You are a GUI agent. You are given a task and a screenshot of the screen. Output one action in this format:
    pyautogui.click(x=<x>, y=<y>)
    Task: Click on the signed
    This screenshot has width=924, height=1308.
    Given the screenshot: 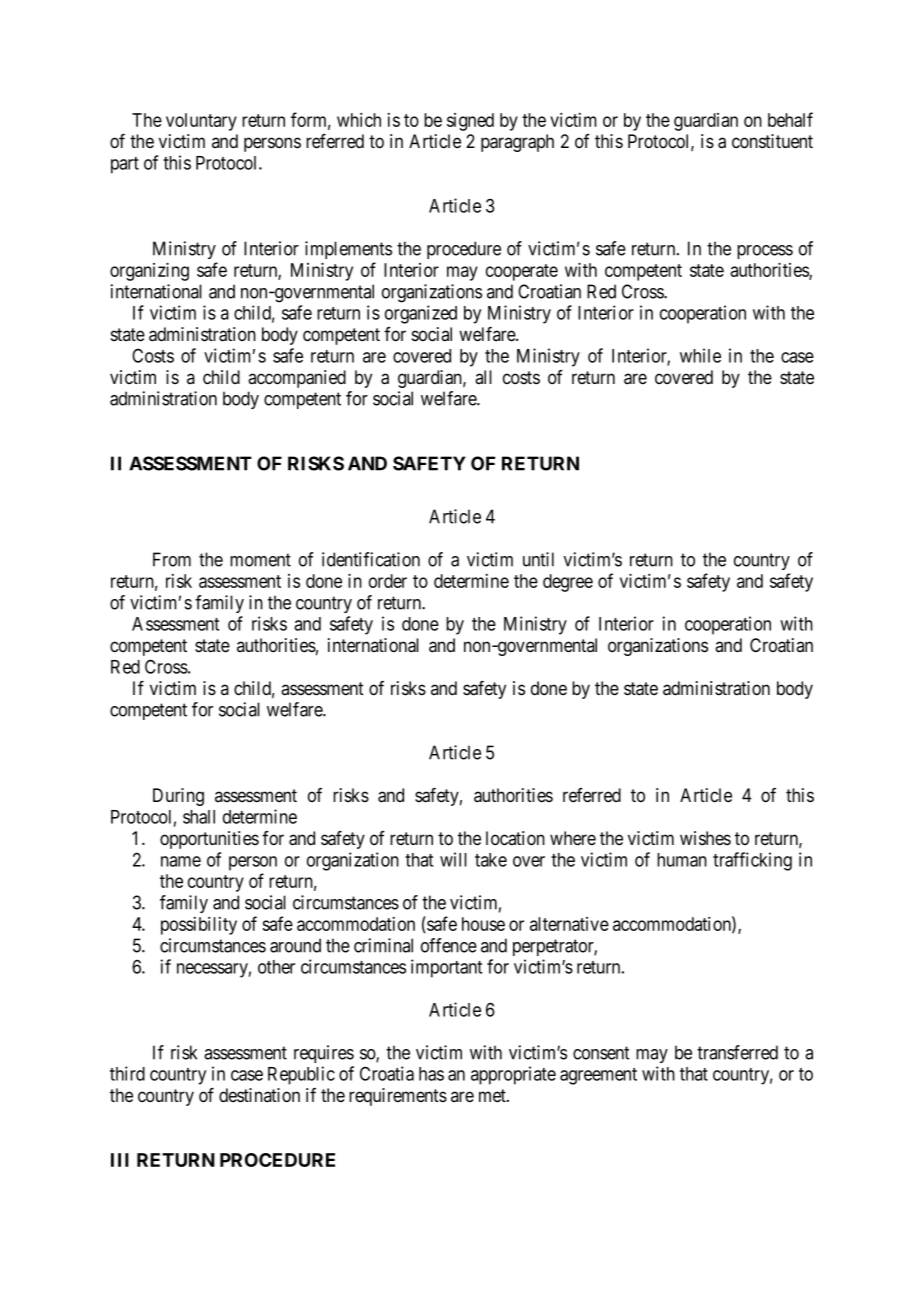 What is the action you would take?
    pyautogui.click(x=470, y=122)
